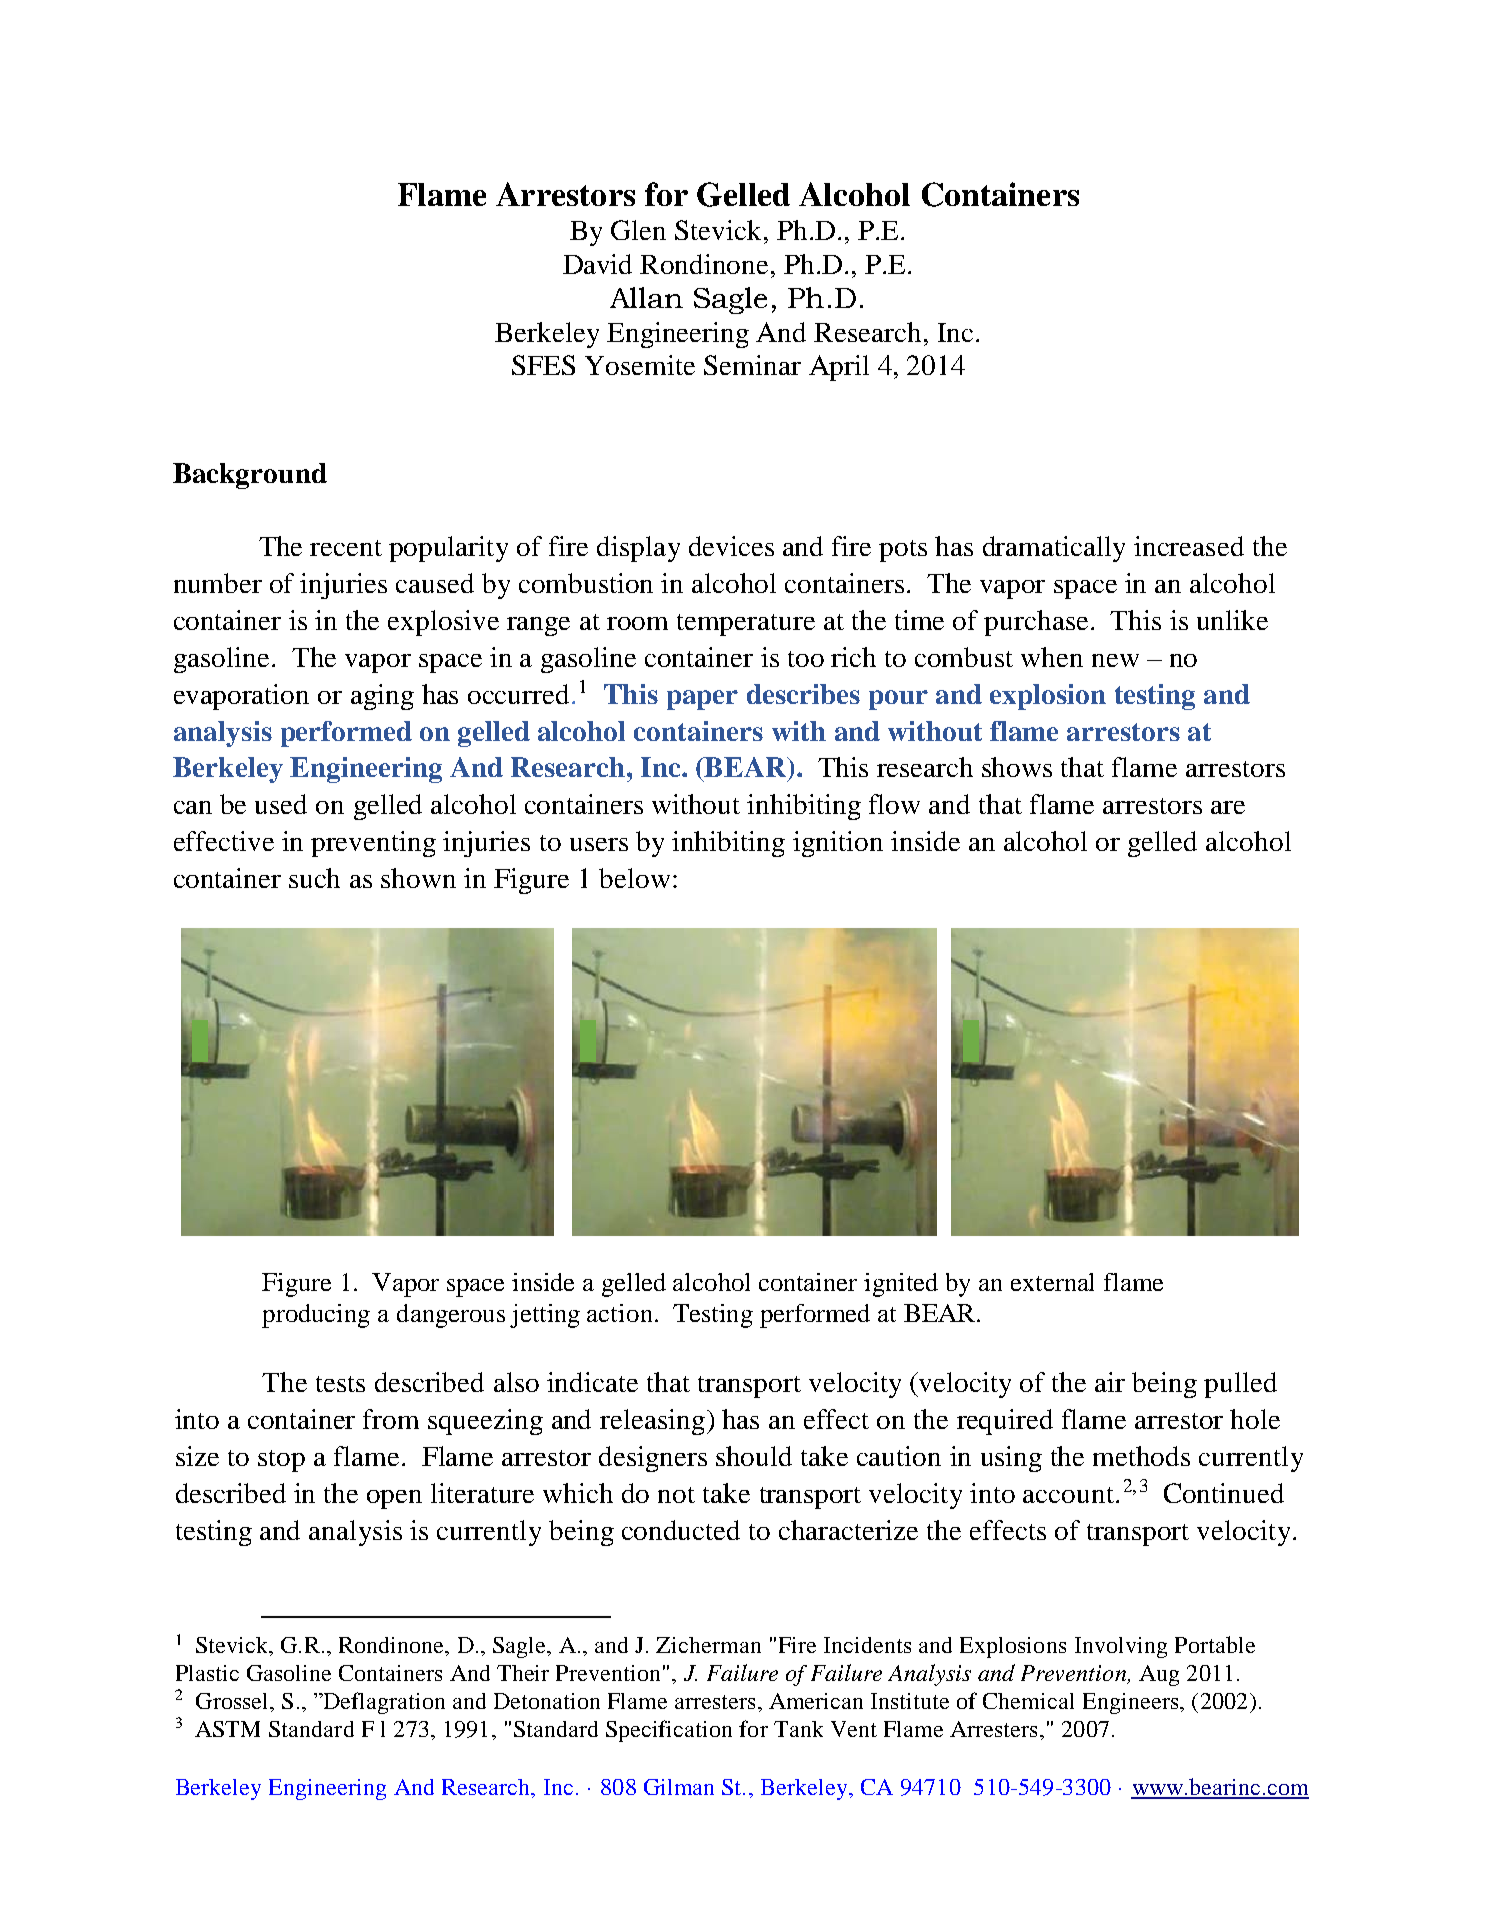 This image has width=1487, height=1924. Describe the element at coordinates (227, 1729) in the image. I see `ASTM` at that location.
